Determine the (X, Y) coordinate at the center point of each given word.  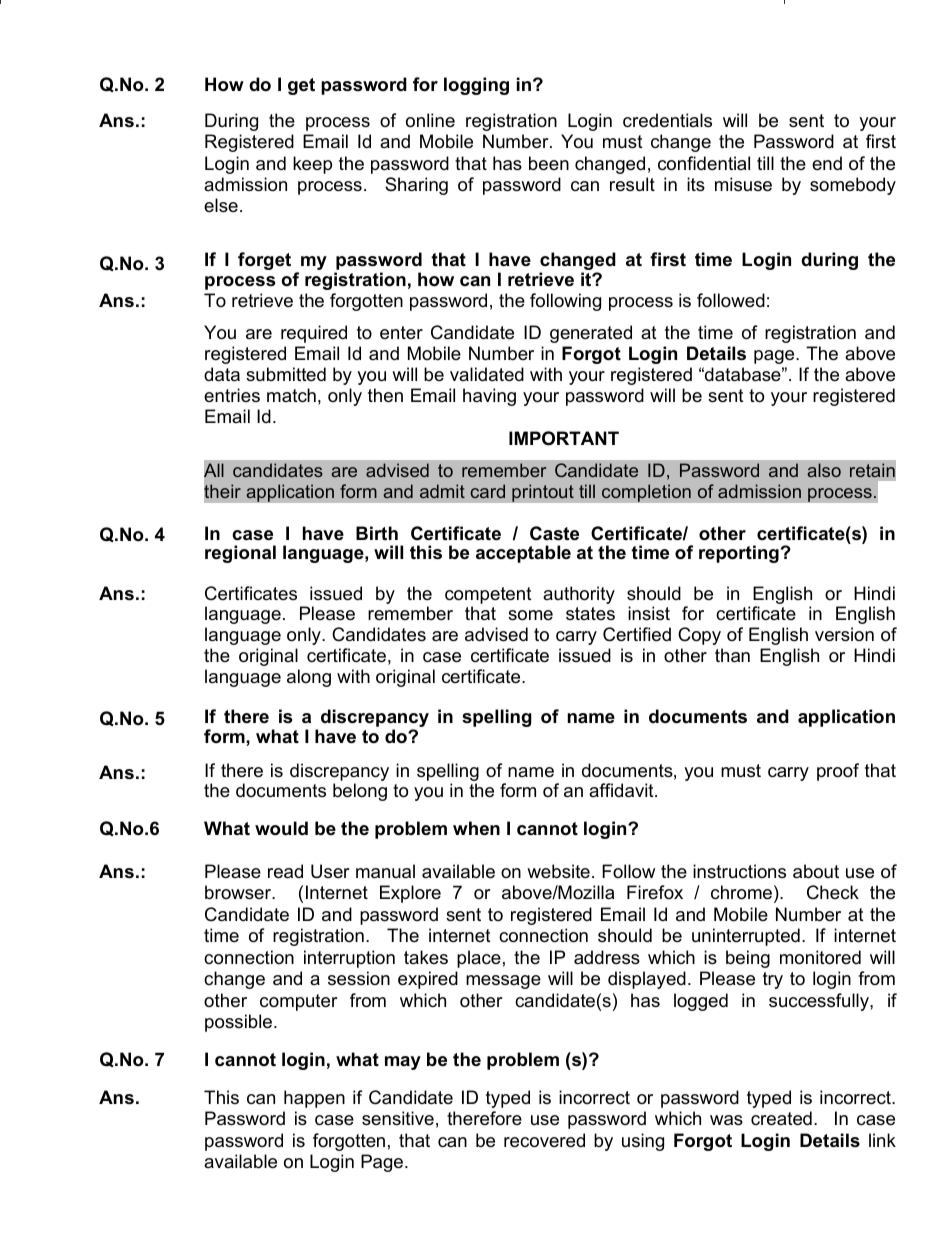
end (827, 163)
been (549, 163)
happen (314, 1099)
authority (579, 595)
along (309, 678)
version (844, 634)
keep (312, 165)
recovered (544, 1140)
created (781, 1118)
